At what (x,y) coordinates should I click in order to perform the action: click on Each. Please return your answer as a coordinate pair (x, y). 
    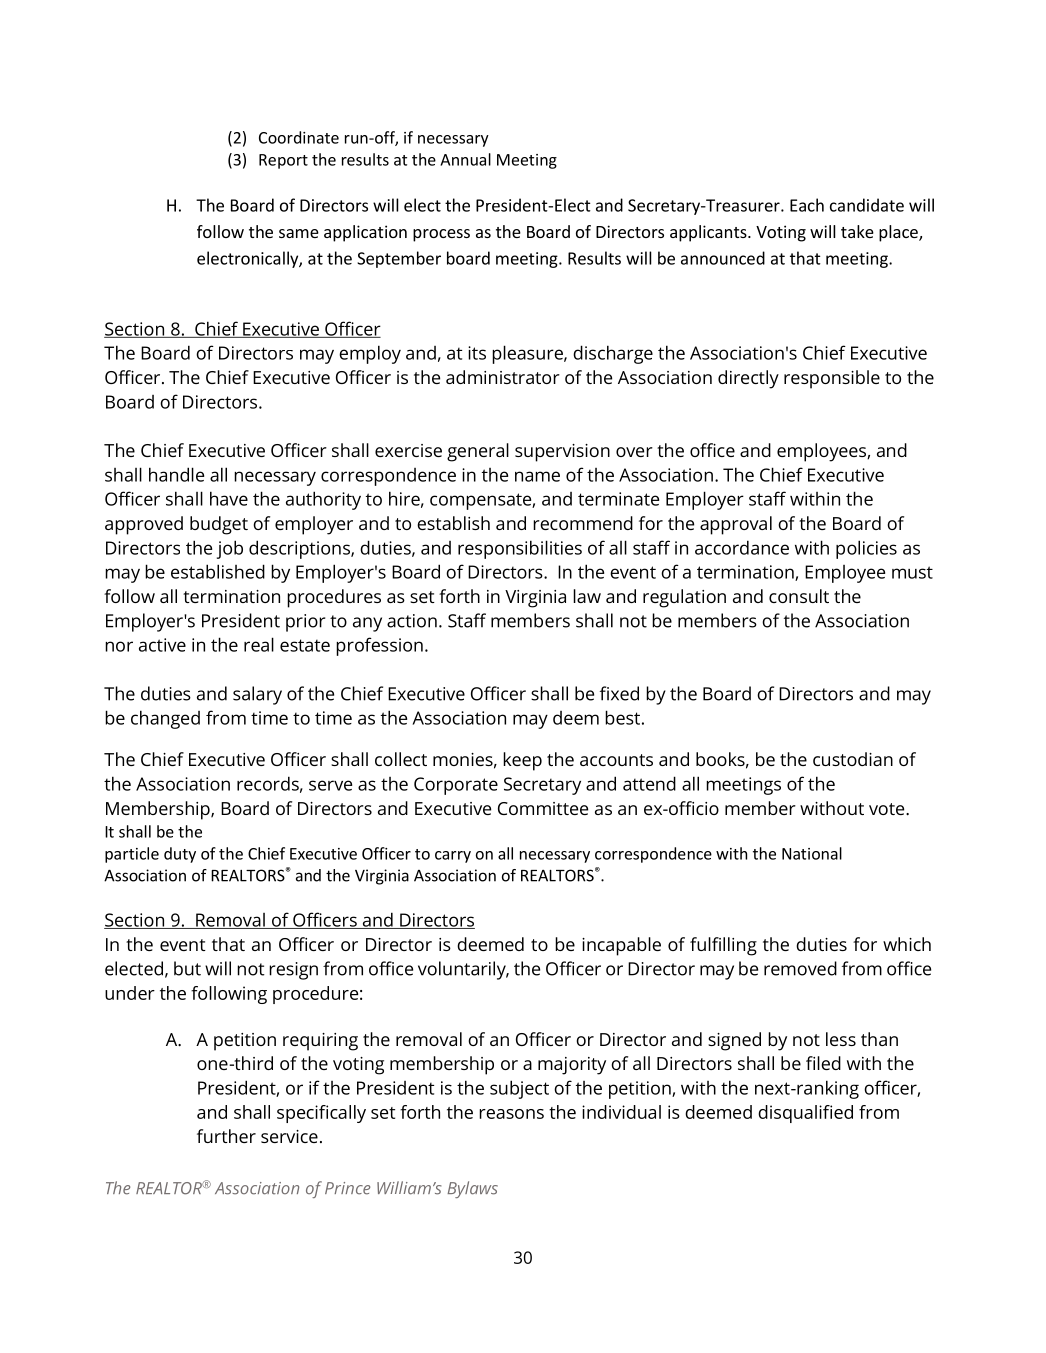
    Looking at the image, I should click on (807, 205).
